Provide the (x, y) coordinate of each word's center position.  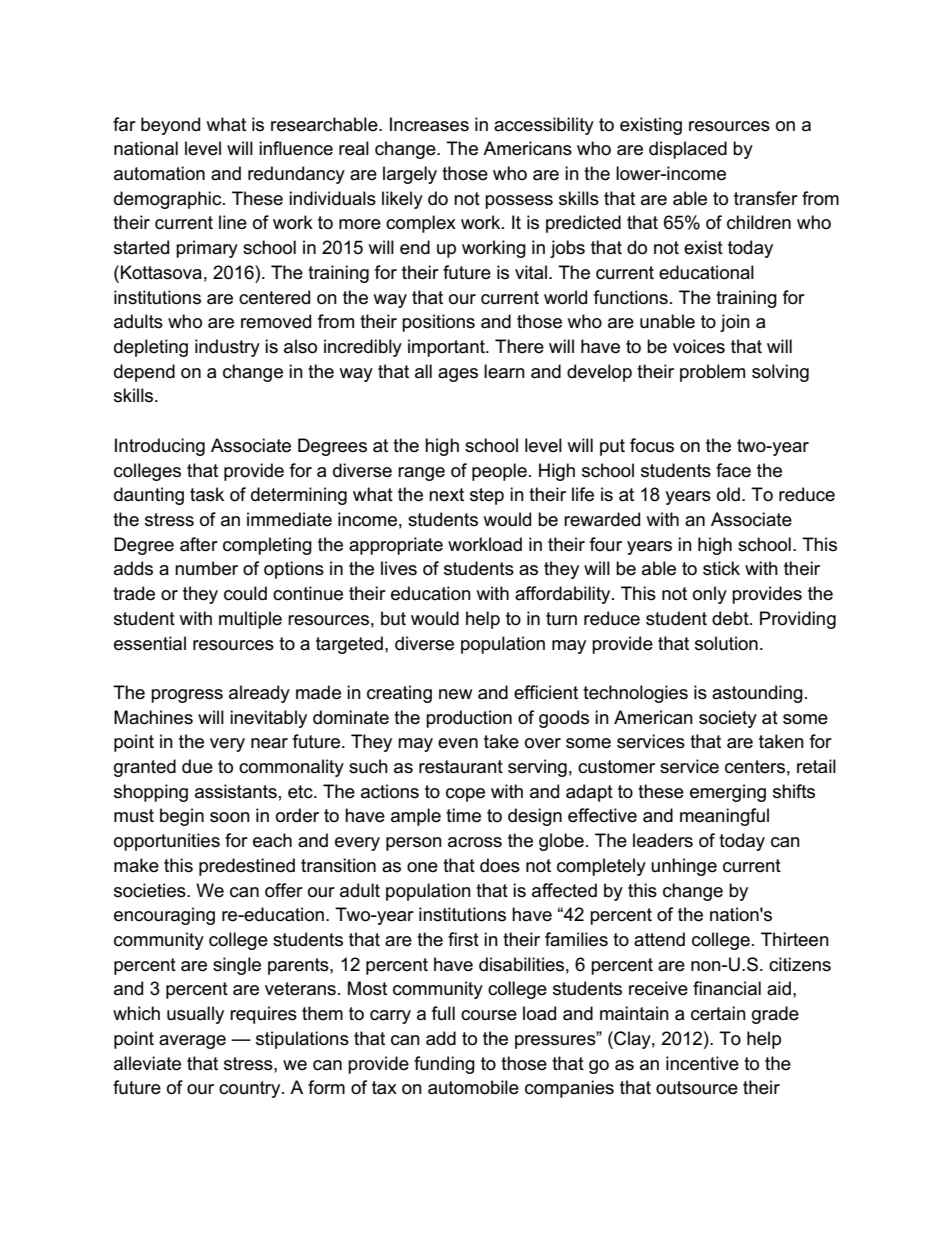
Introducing (160, 447)
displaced (688, 150)
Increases (429, 124)
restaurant (461, 767)
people (499, 472)
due (197, 766)
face (733, 470)
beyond (170, 126)
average (192, 1042)
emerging (728, 793)
